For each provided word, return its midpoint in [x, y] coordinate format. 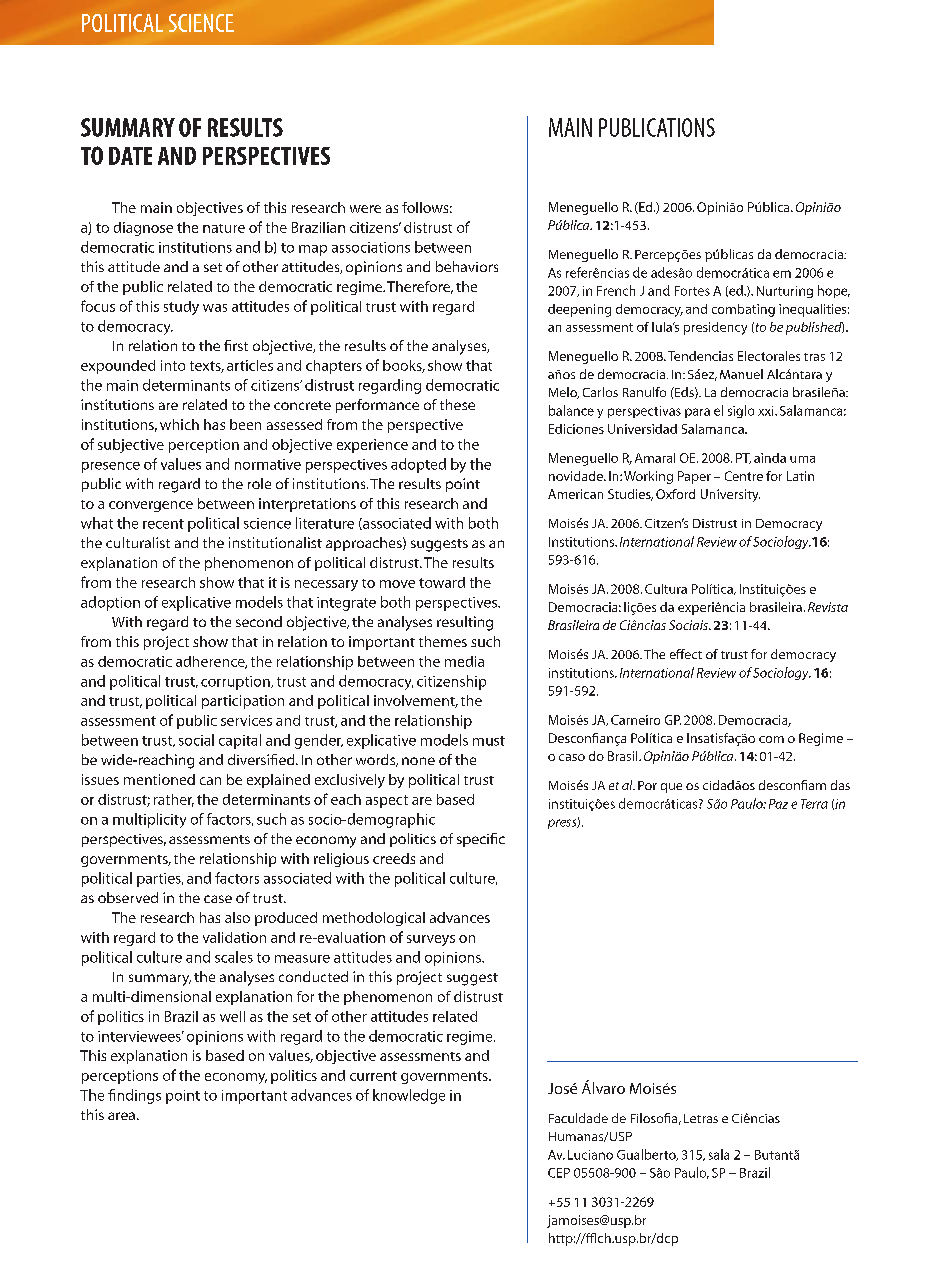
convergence [151, 506]
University [730, 495]
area [121, 1116]
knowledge [409, 1096]
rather [174, 800]
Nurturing [785, 292]
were [365, 209]
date [130, 156]
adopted [418, 465]
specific [481, 840]
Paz [778, 804]
